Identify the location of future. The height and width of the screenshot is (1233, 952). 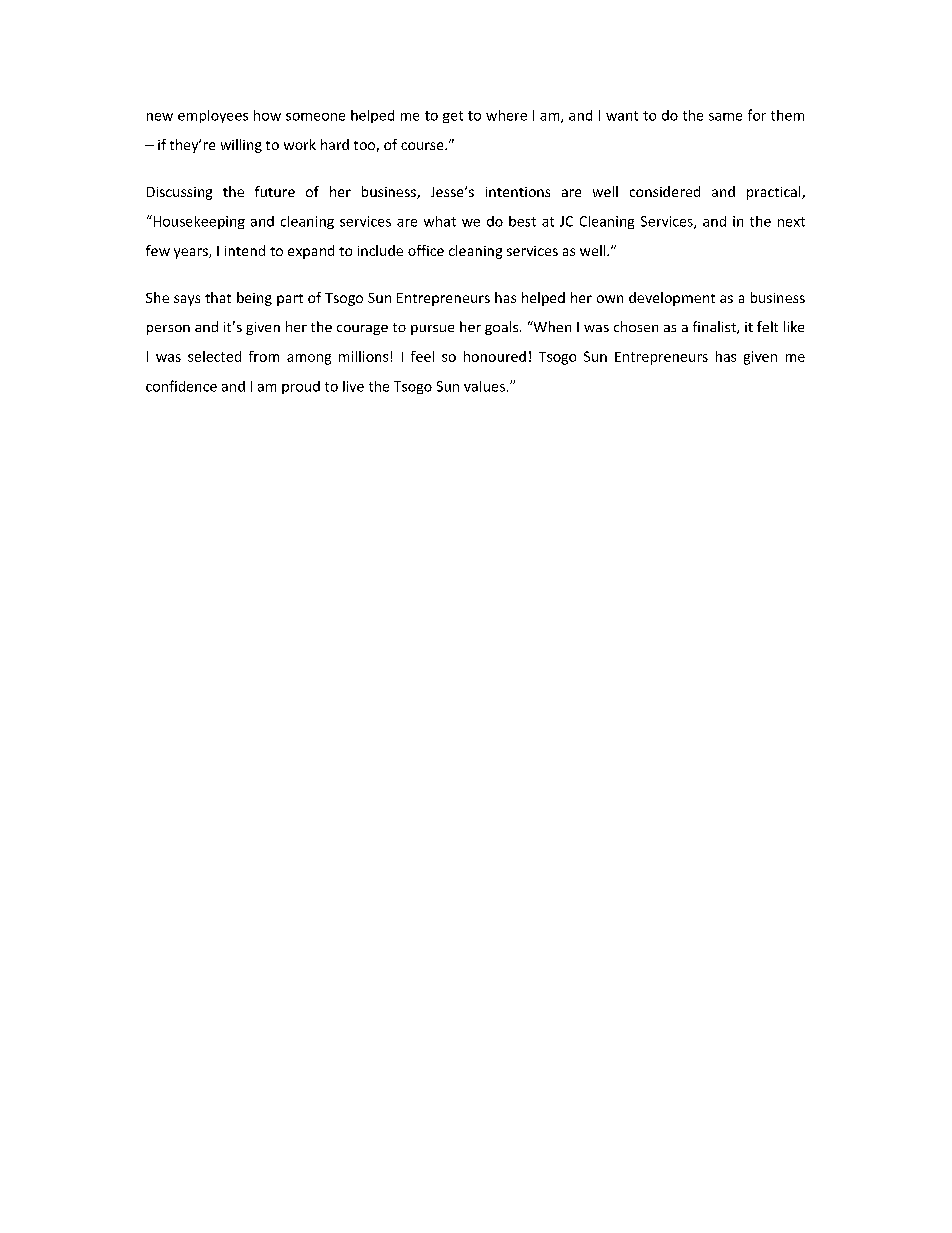
(275, 191).
